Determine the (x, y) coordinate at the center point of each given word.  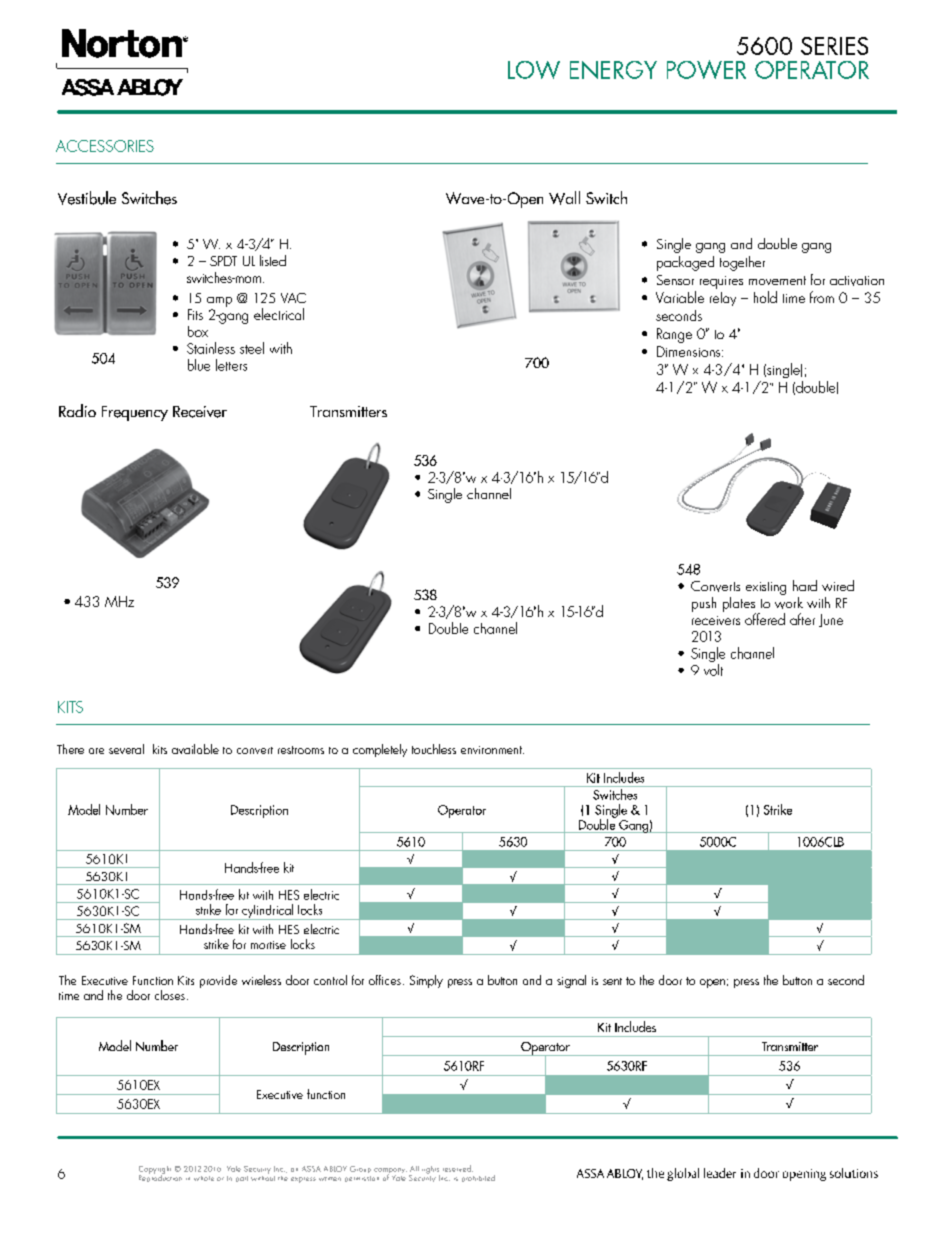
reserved (458, 1168)
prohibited (478, 1178)
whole (204, 1178)
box (198, 331)
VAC (293, 298)
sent (612, 981)
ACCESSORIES (105, 146)
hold (765, 297)
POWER (706, 69)
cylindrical (267, 912)
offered (765, 619)
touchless (434, 749)
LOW (534, 70)
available (195, 749)
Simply (426, 981)
